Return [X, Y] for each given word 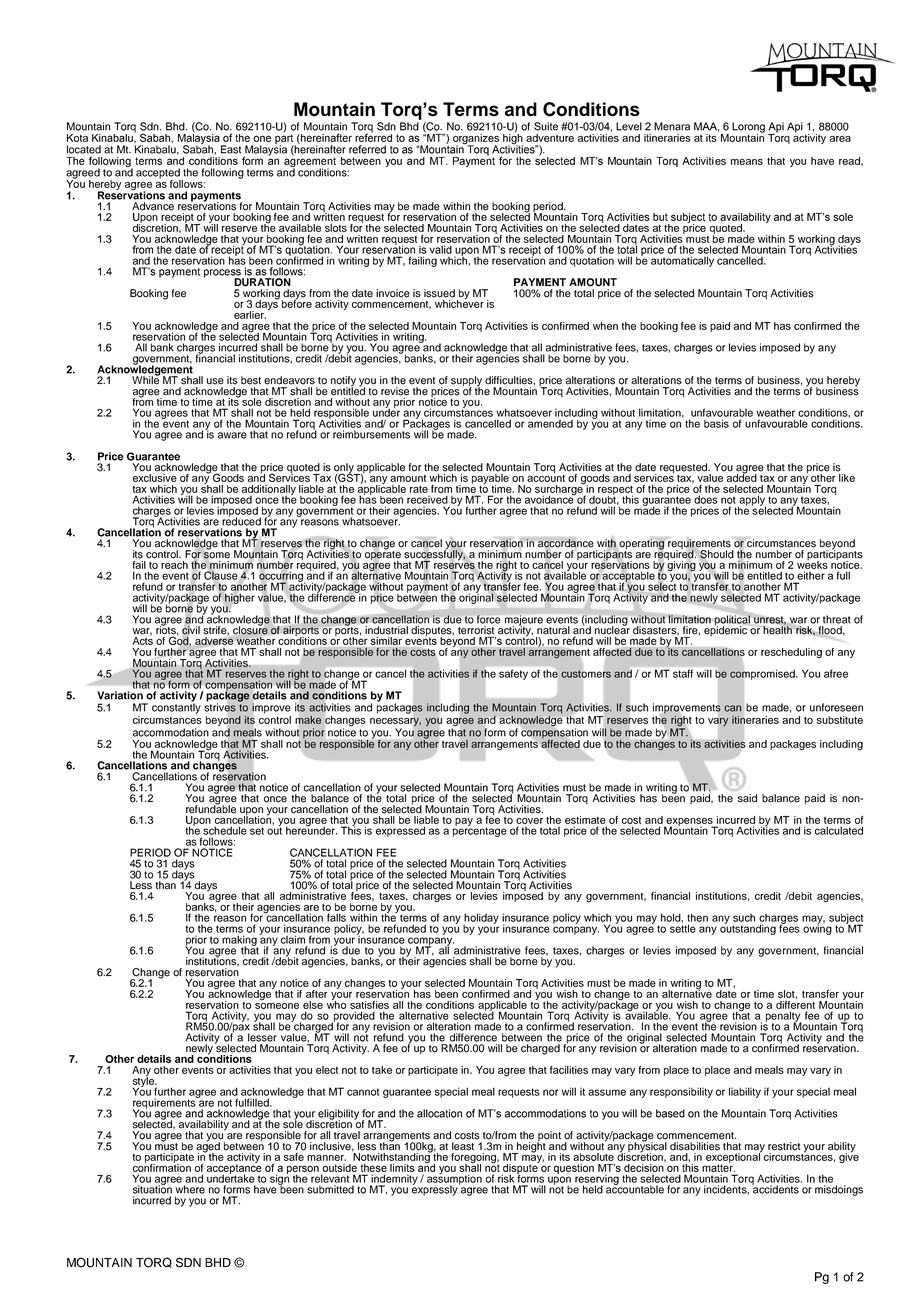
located [84, 149]
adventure [550, 138]
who [336, 1003]
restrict [784, 1146]
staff [683, 673]
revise [395, 391]
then [697, 917]
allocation [439, 1113]
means [747, 162]
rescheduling [791, 653]
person [303, 1170]
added [742, 477]
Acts [143, 640]
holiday [481, 919]
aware [232, 435]
